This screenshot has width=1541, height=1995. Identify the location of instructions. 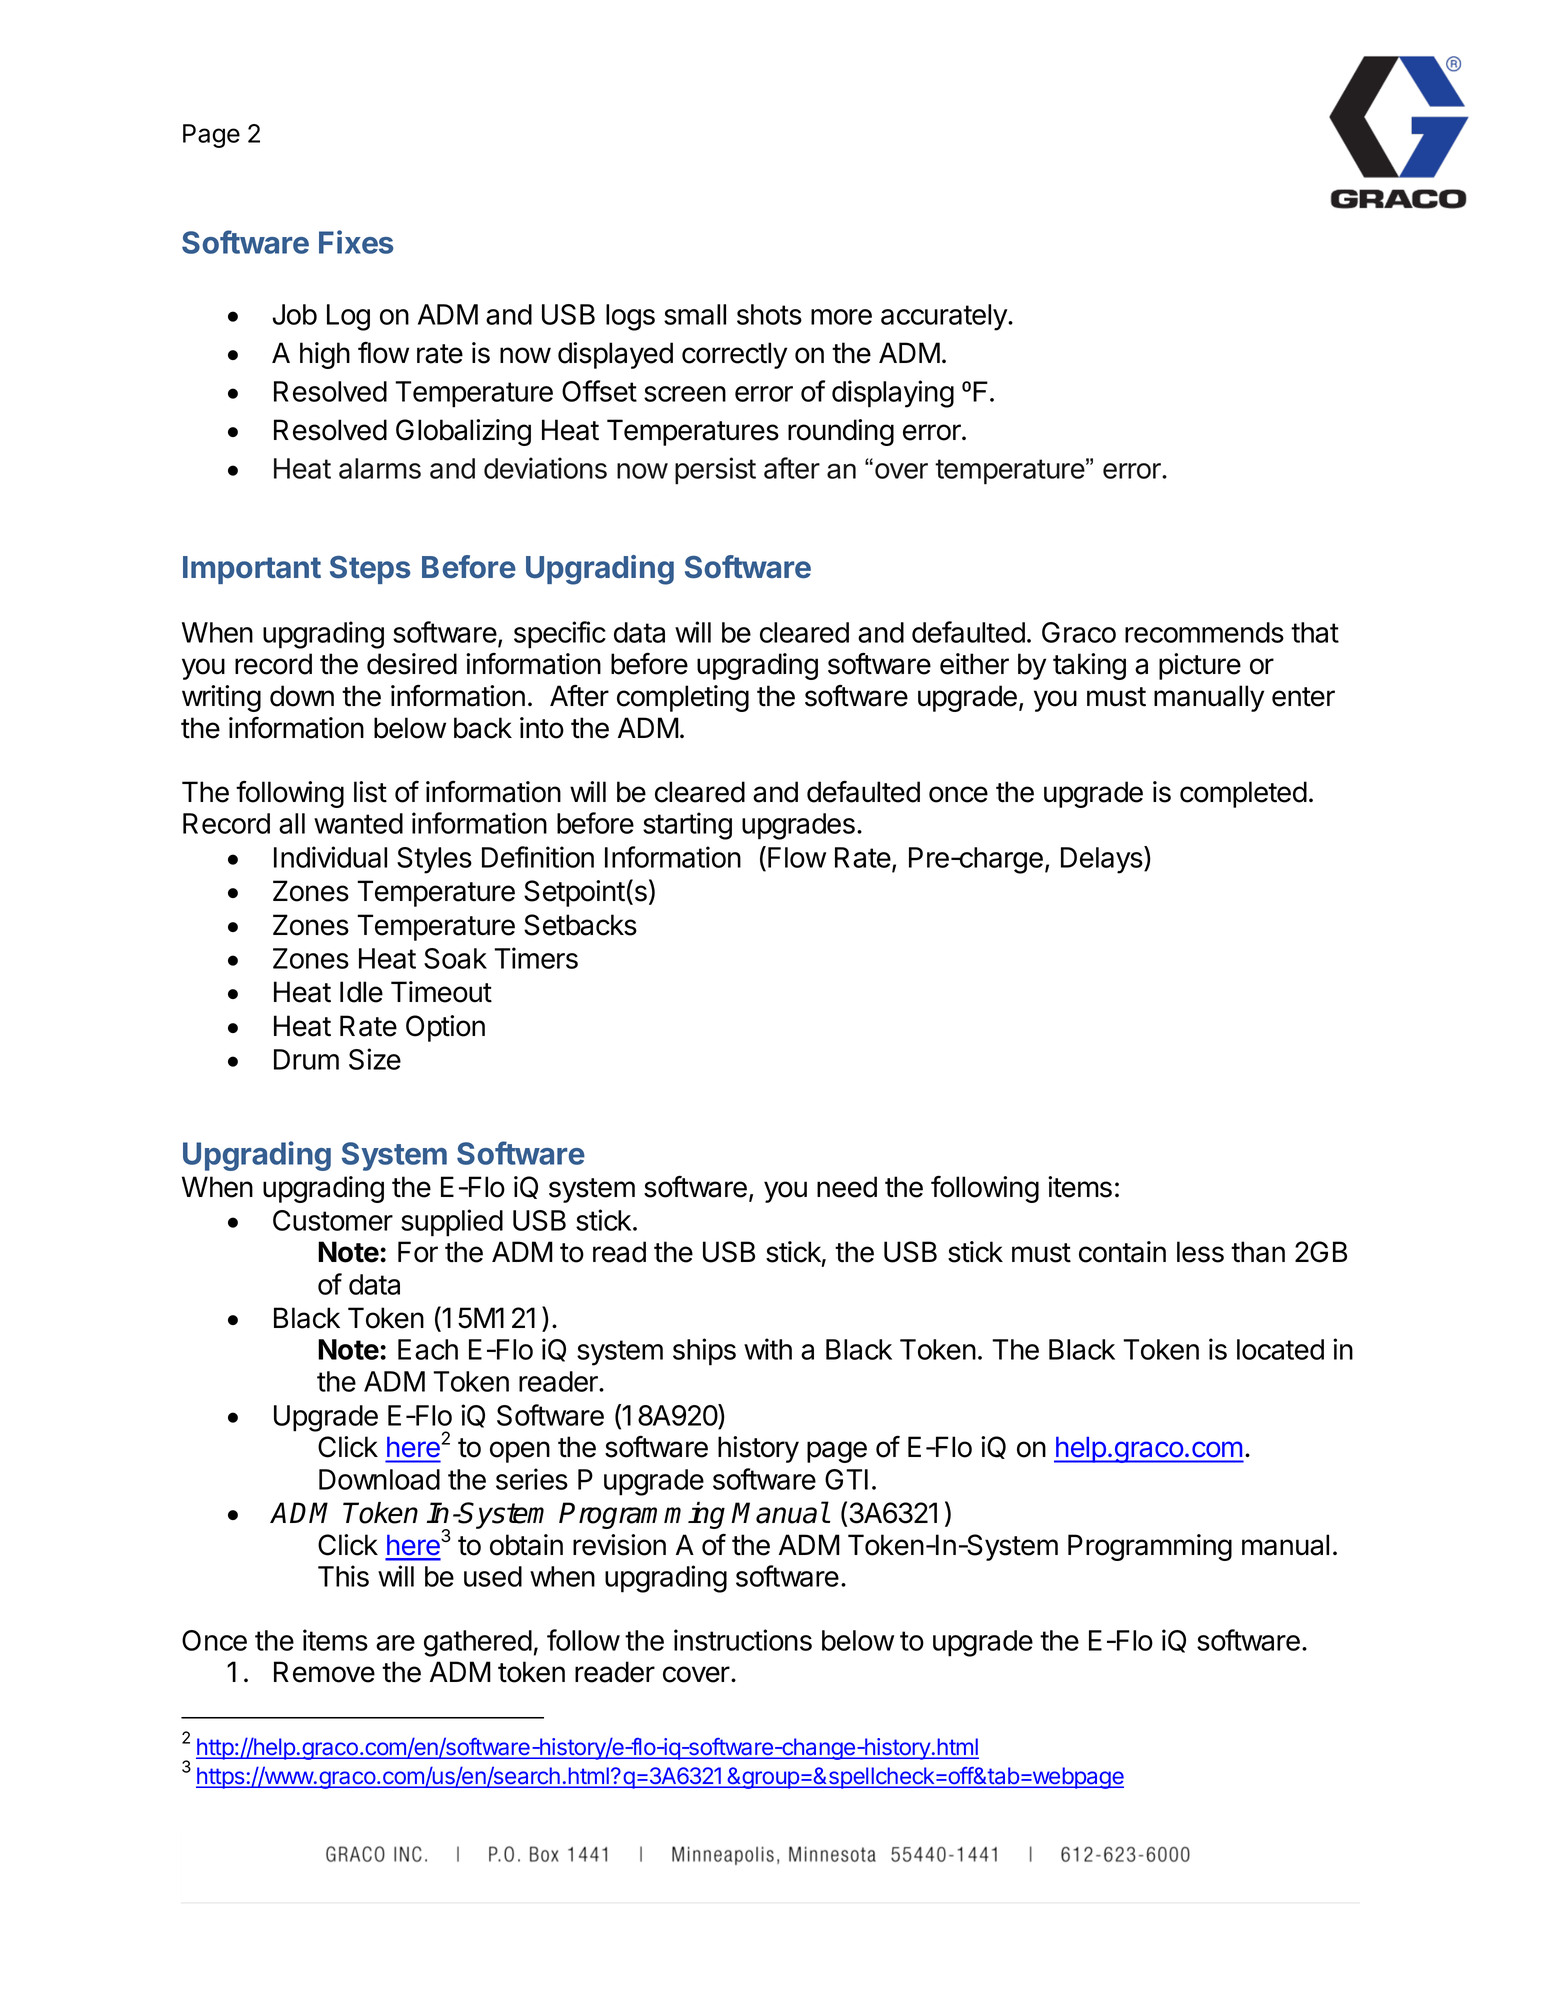
(743, 1640).
